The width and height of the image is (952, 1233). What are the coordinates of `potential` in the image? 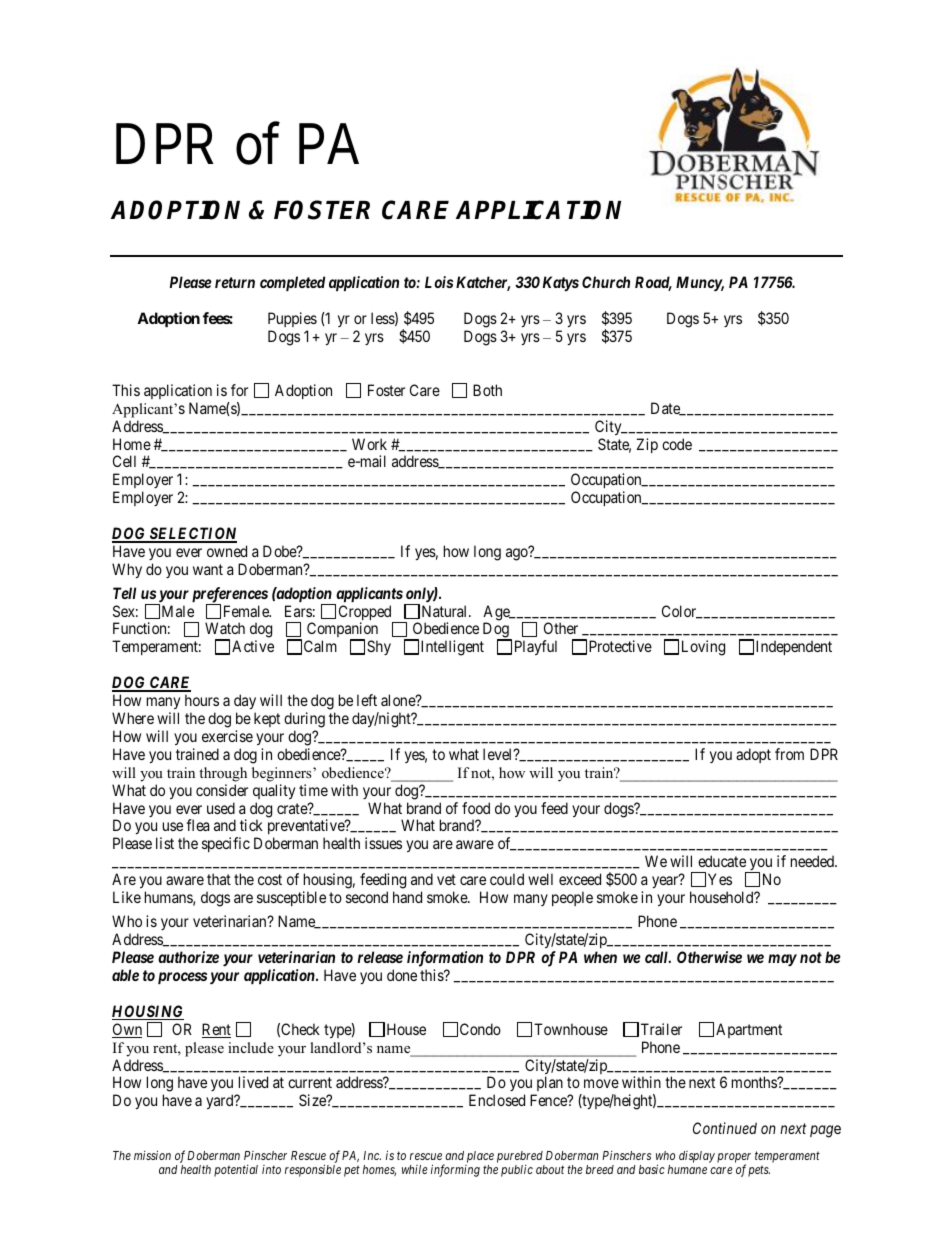 It's located at (236, 1171).
